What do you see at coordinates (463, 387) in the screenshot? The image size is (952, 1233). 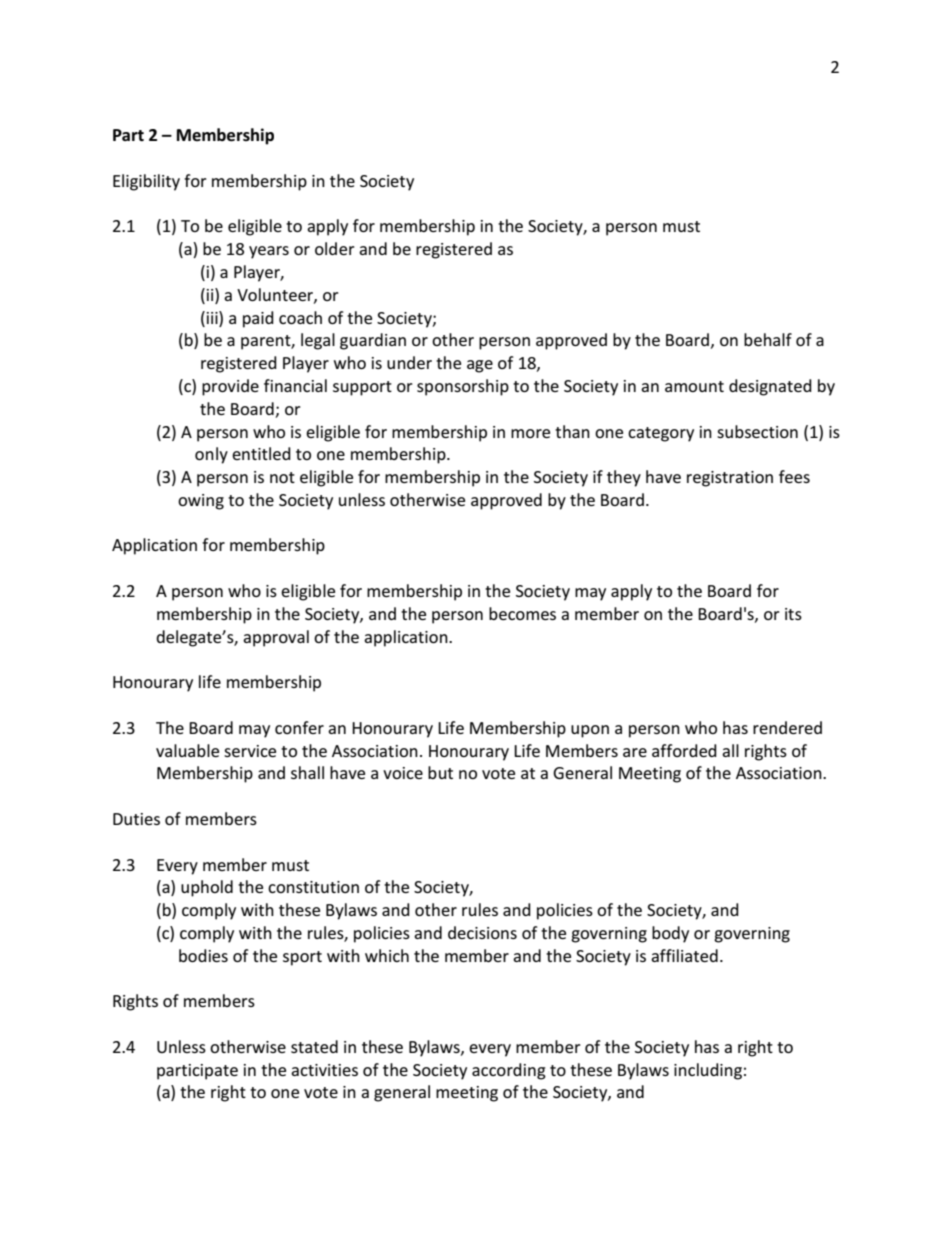 I see `sponsorship` at bounding box center [463, 387].
